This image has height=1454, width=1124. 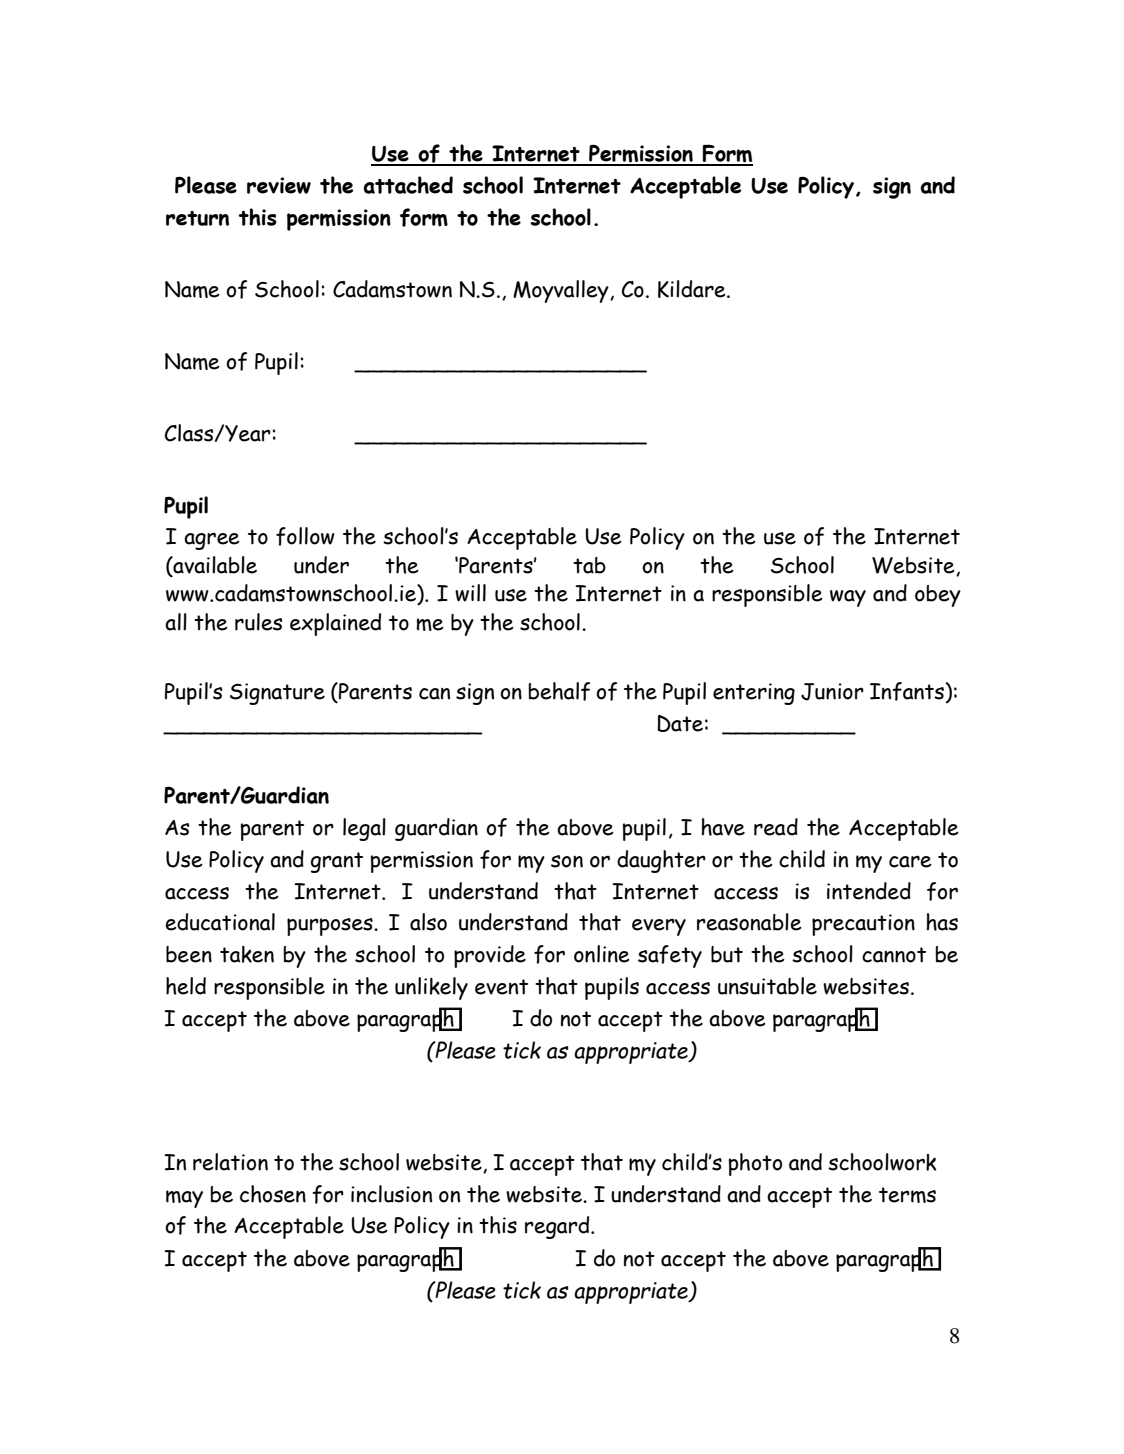 I want to click on chosen, so click(x=273, y=1194).
